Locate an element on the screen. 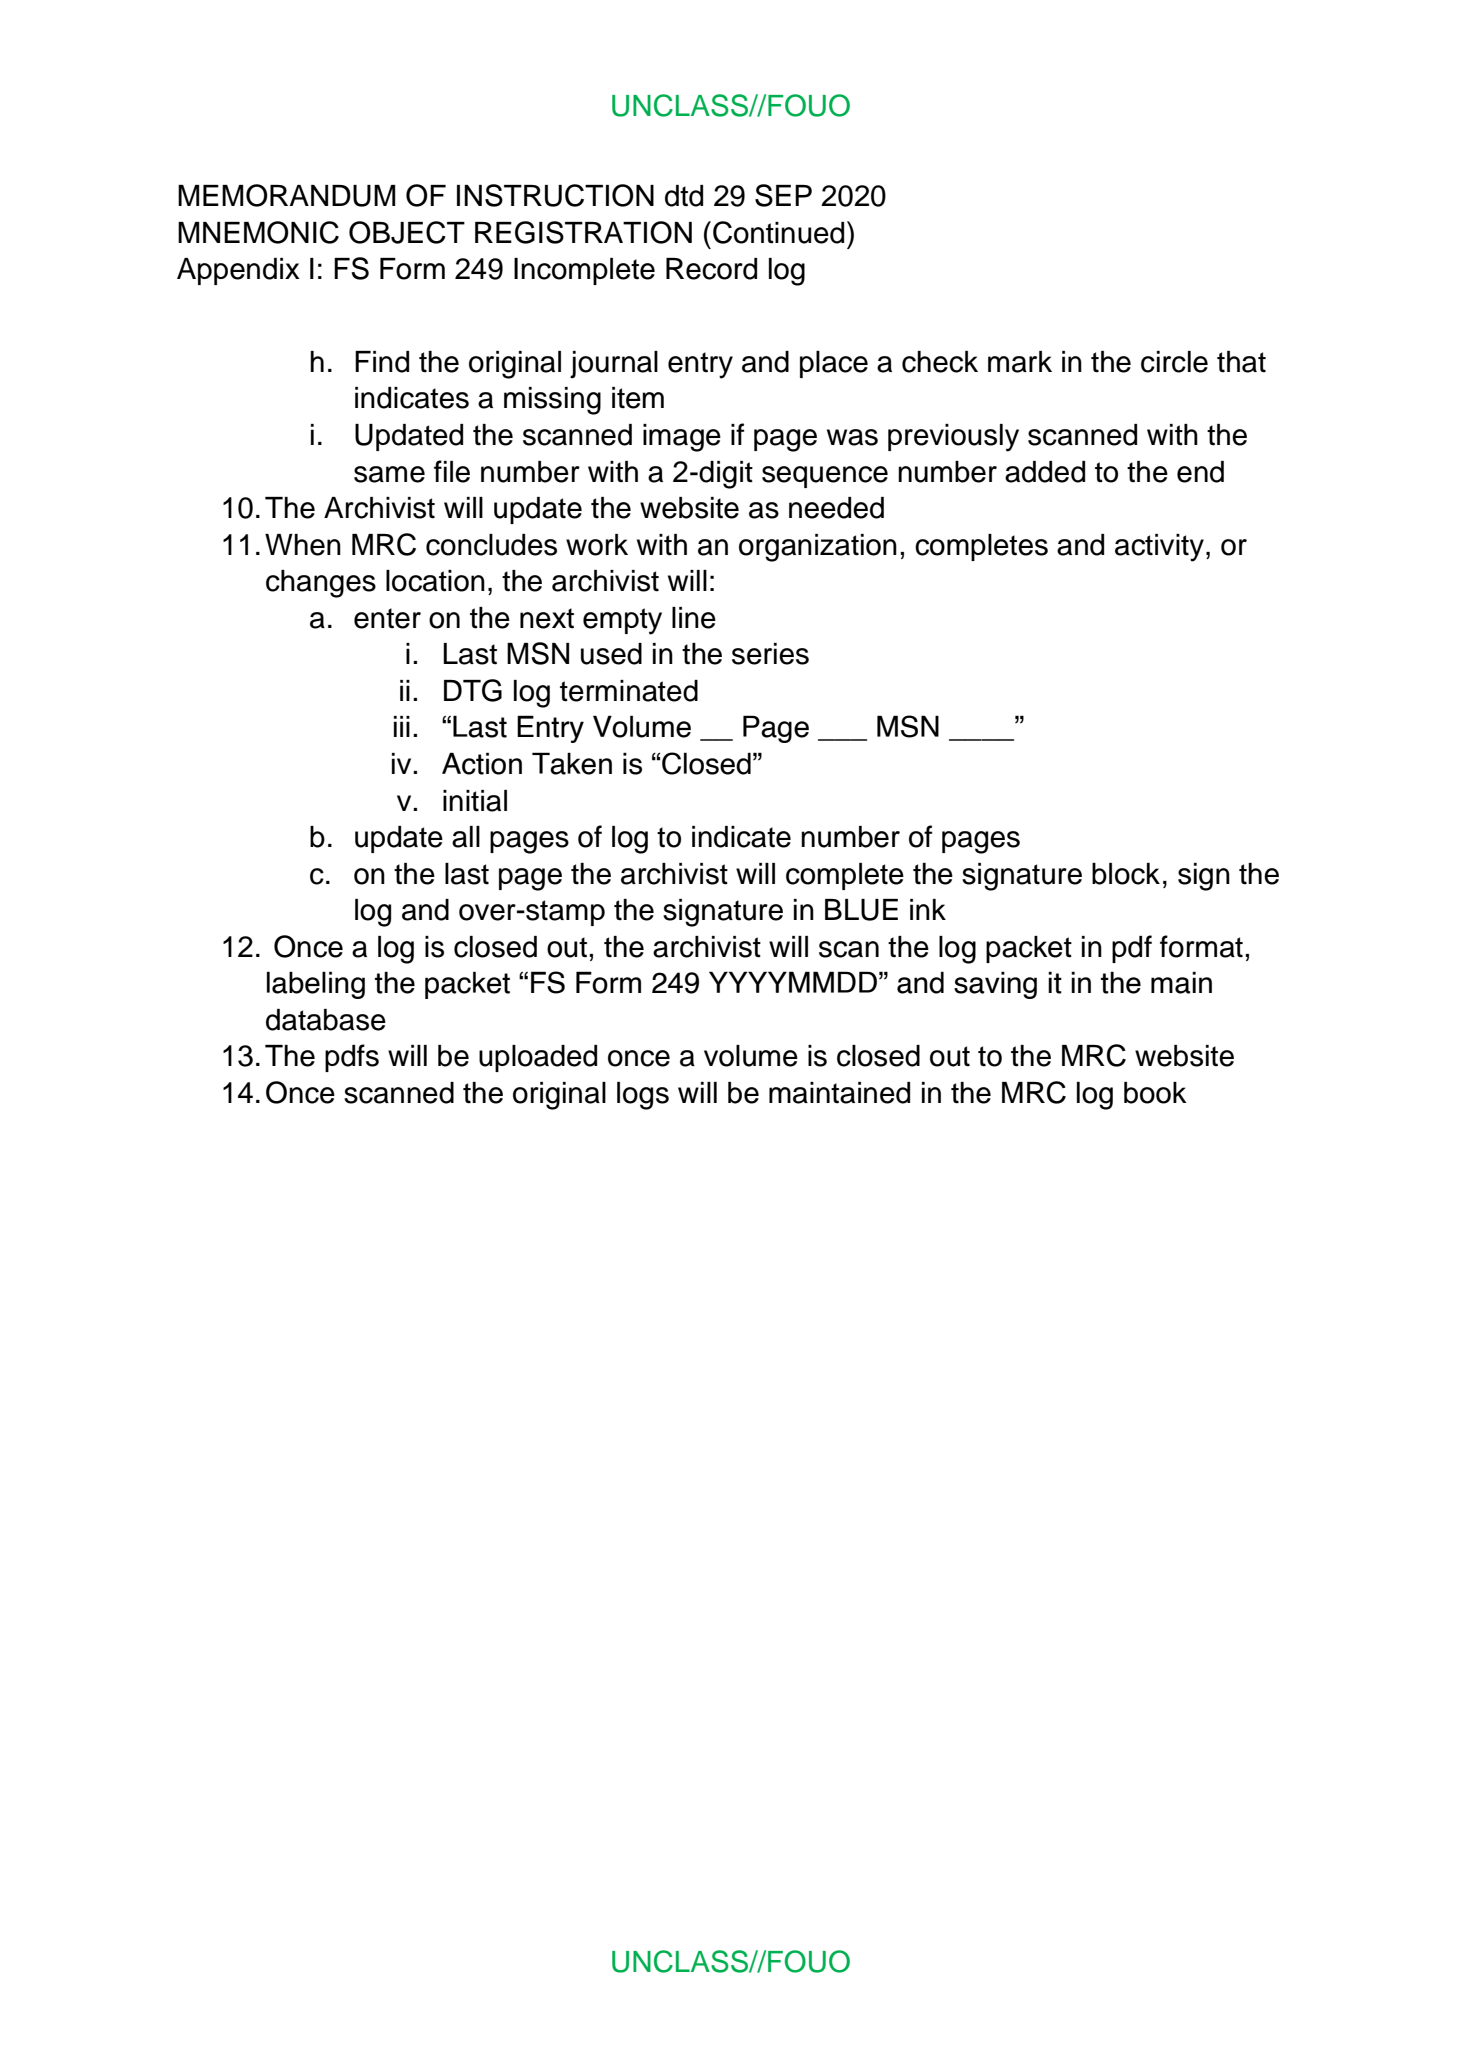  book is located at coordinates (1155, 1093).
